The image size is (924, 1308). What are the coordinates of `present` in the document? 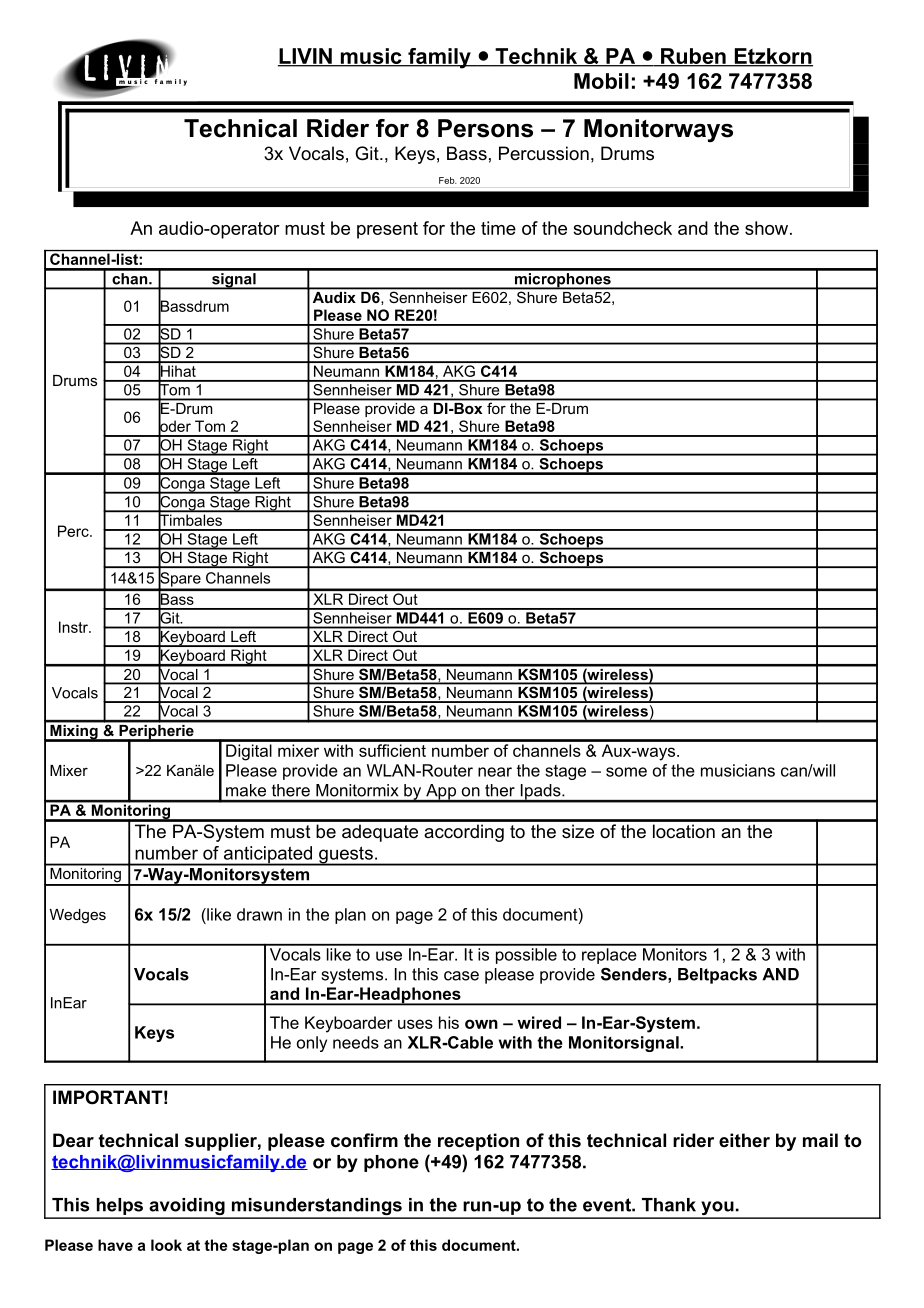 It's located at (387, 230).
